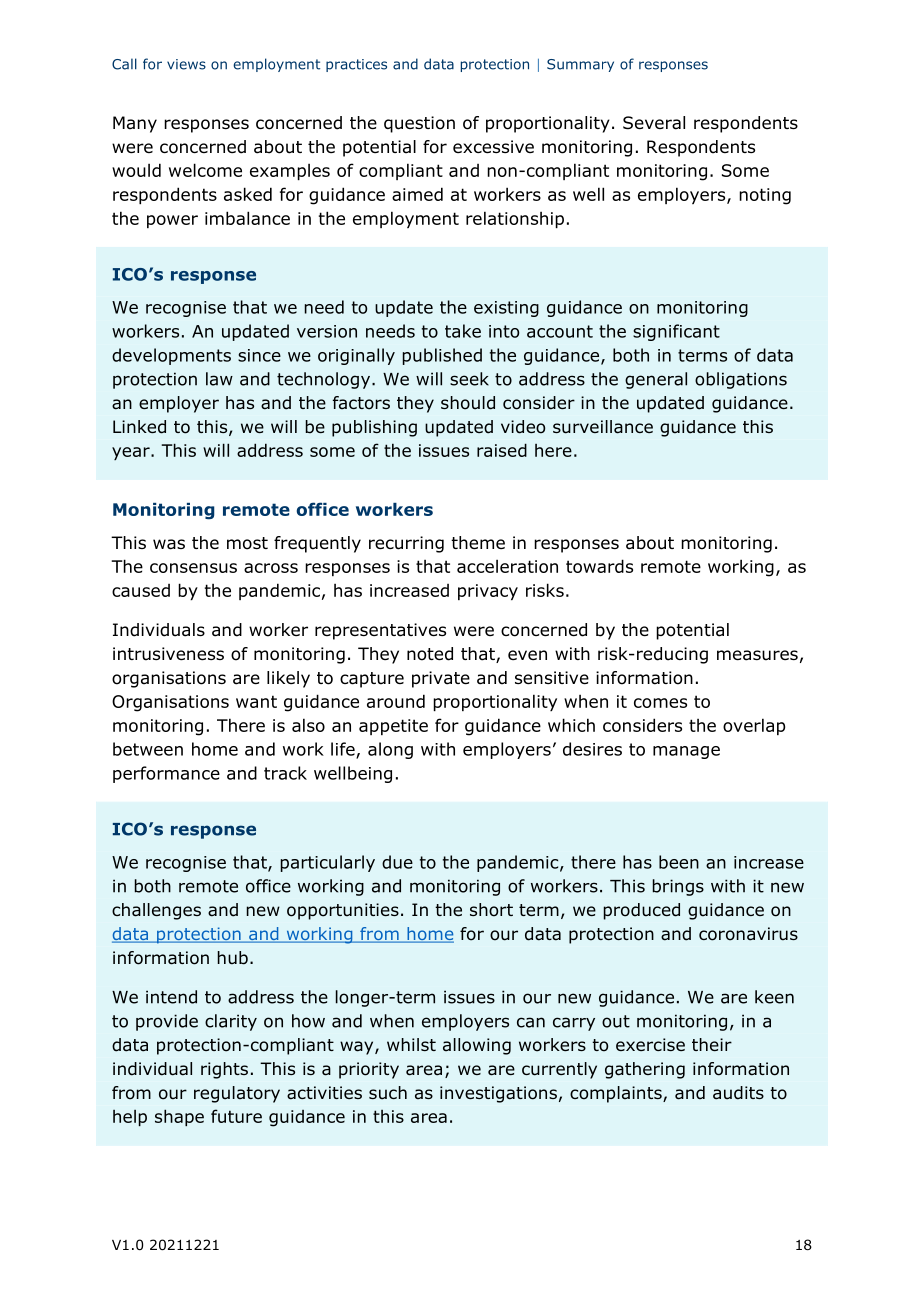  I want to click on comes, so click(660, 703).
